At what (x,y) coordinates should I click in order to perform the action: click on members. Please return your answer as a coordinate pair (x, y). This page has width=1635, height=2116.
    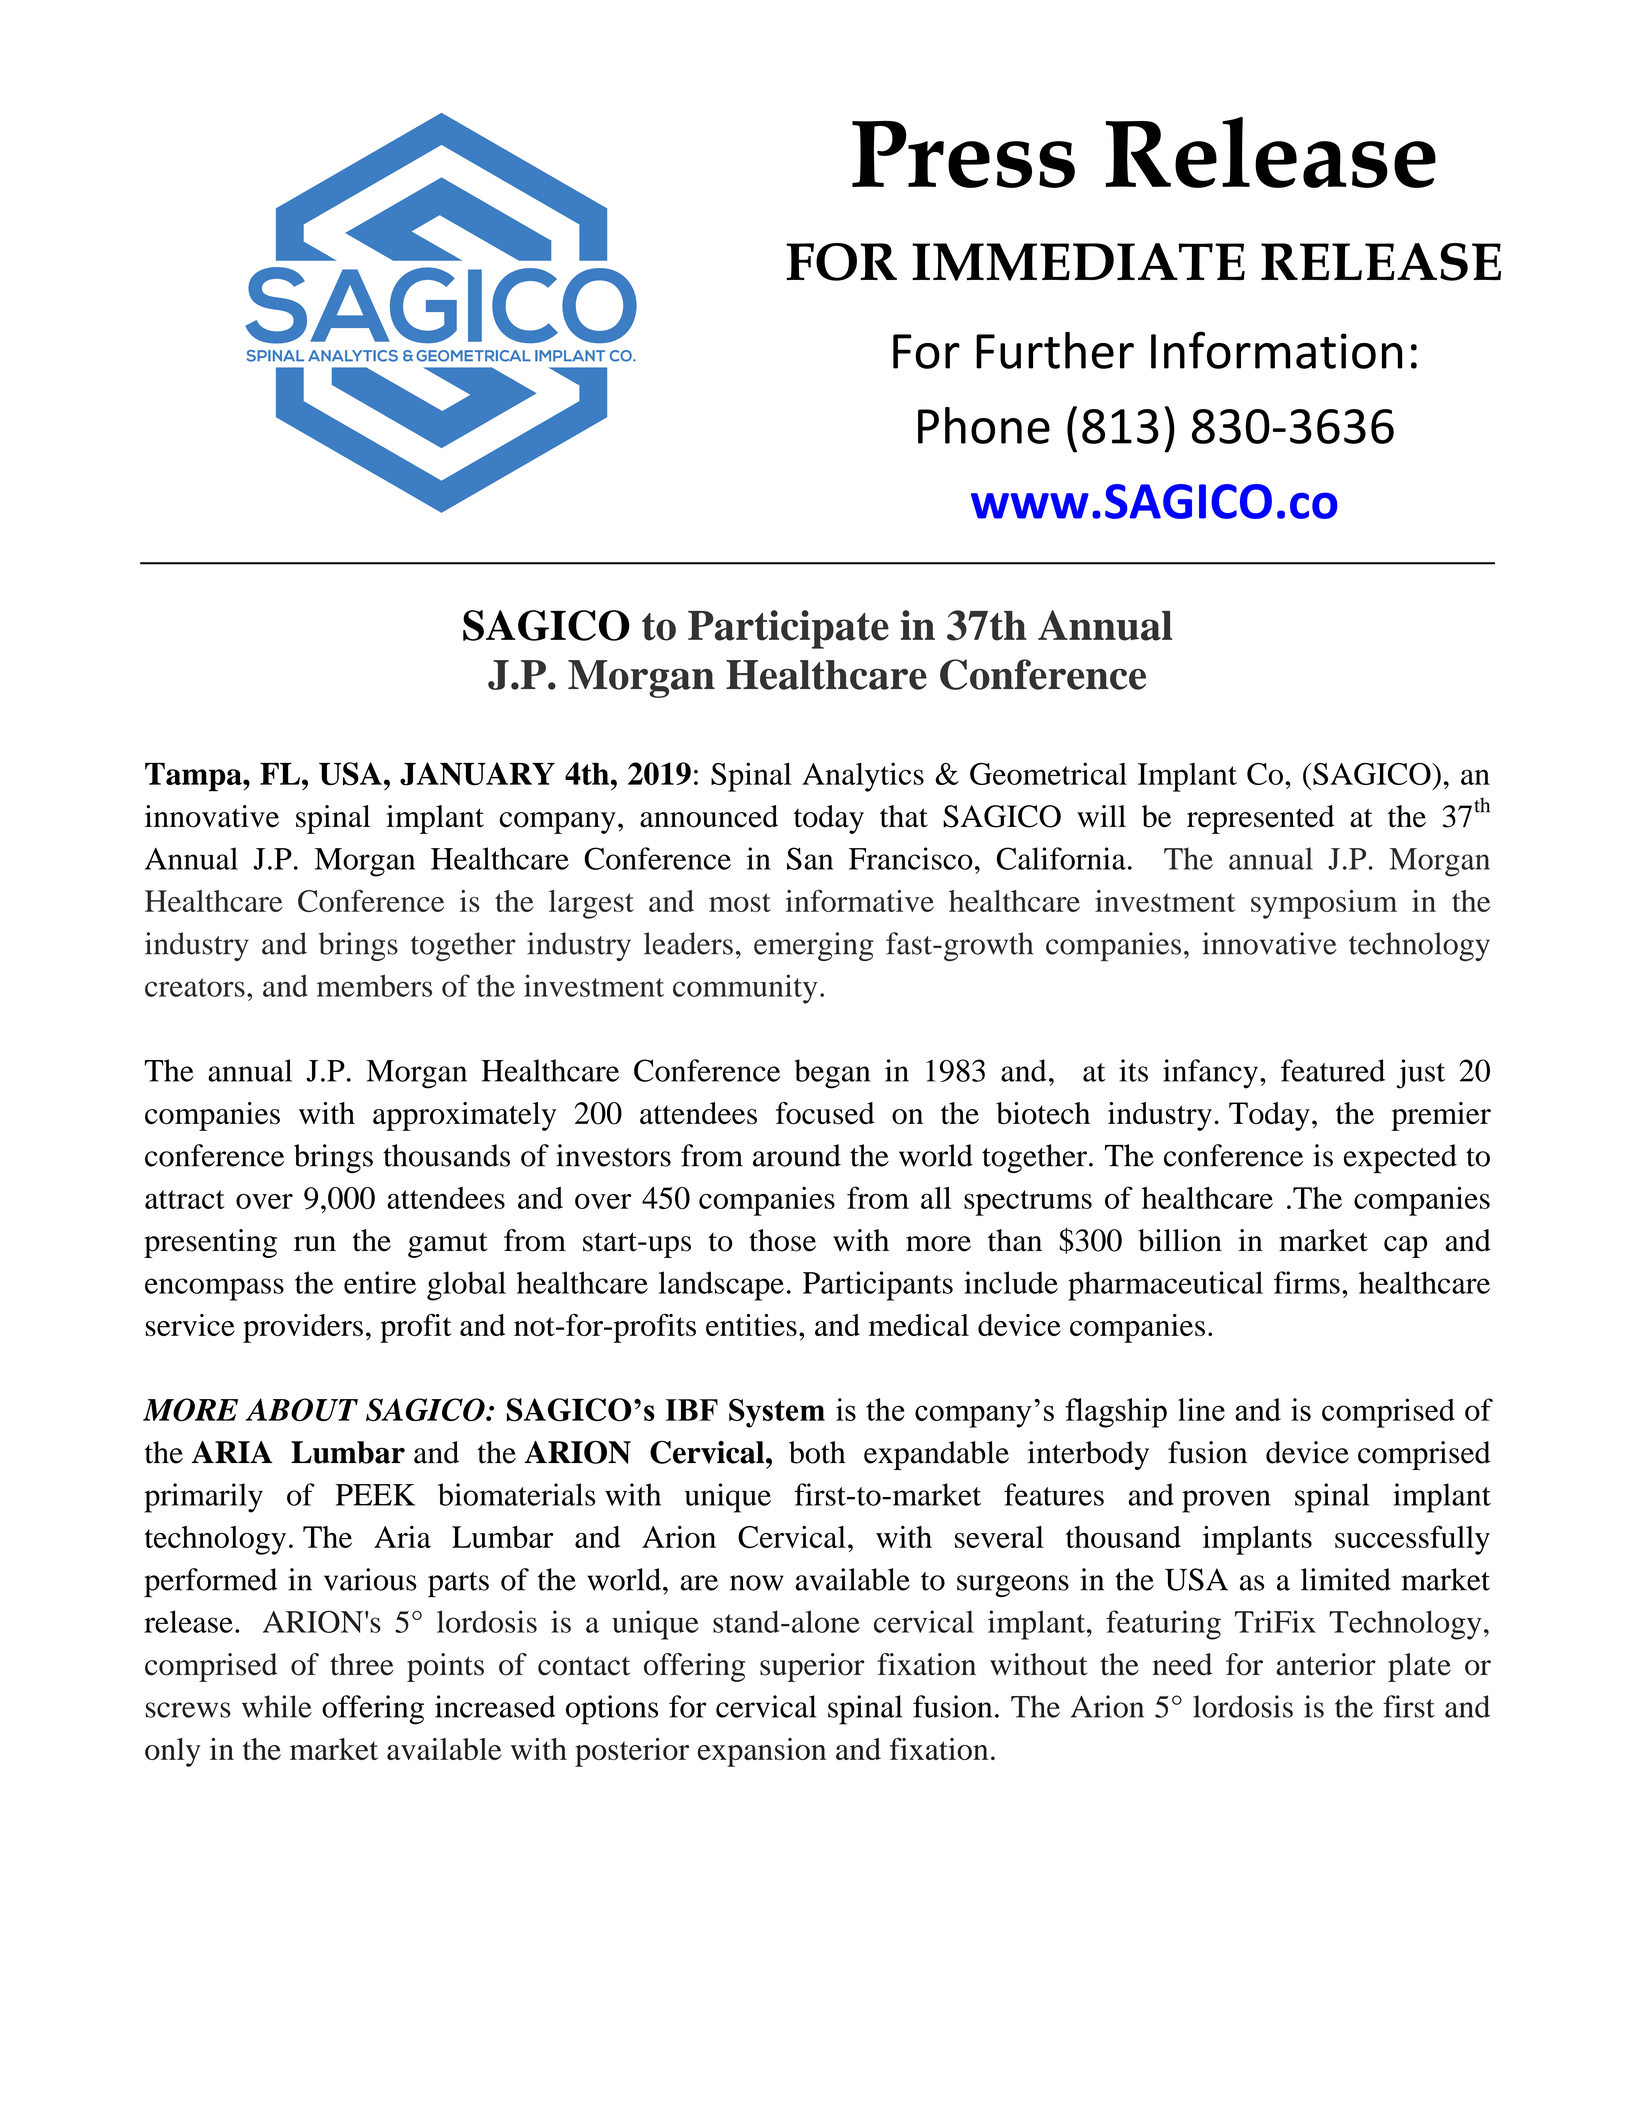
    Looking at the image, I should click on (374, 985).
